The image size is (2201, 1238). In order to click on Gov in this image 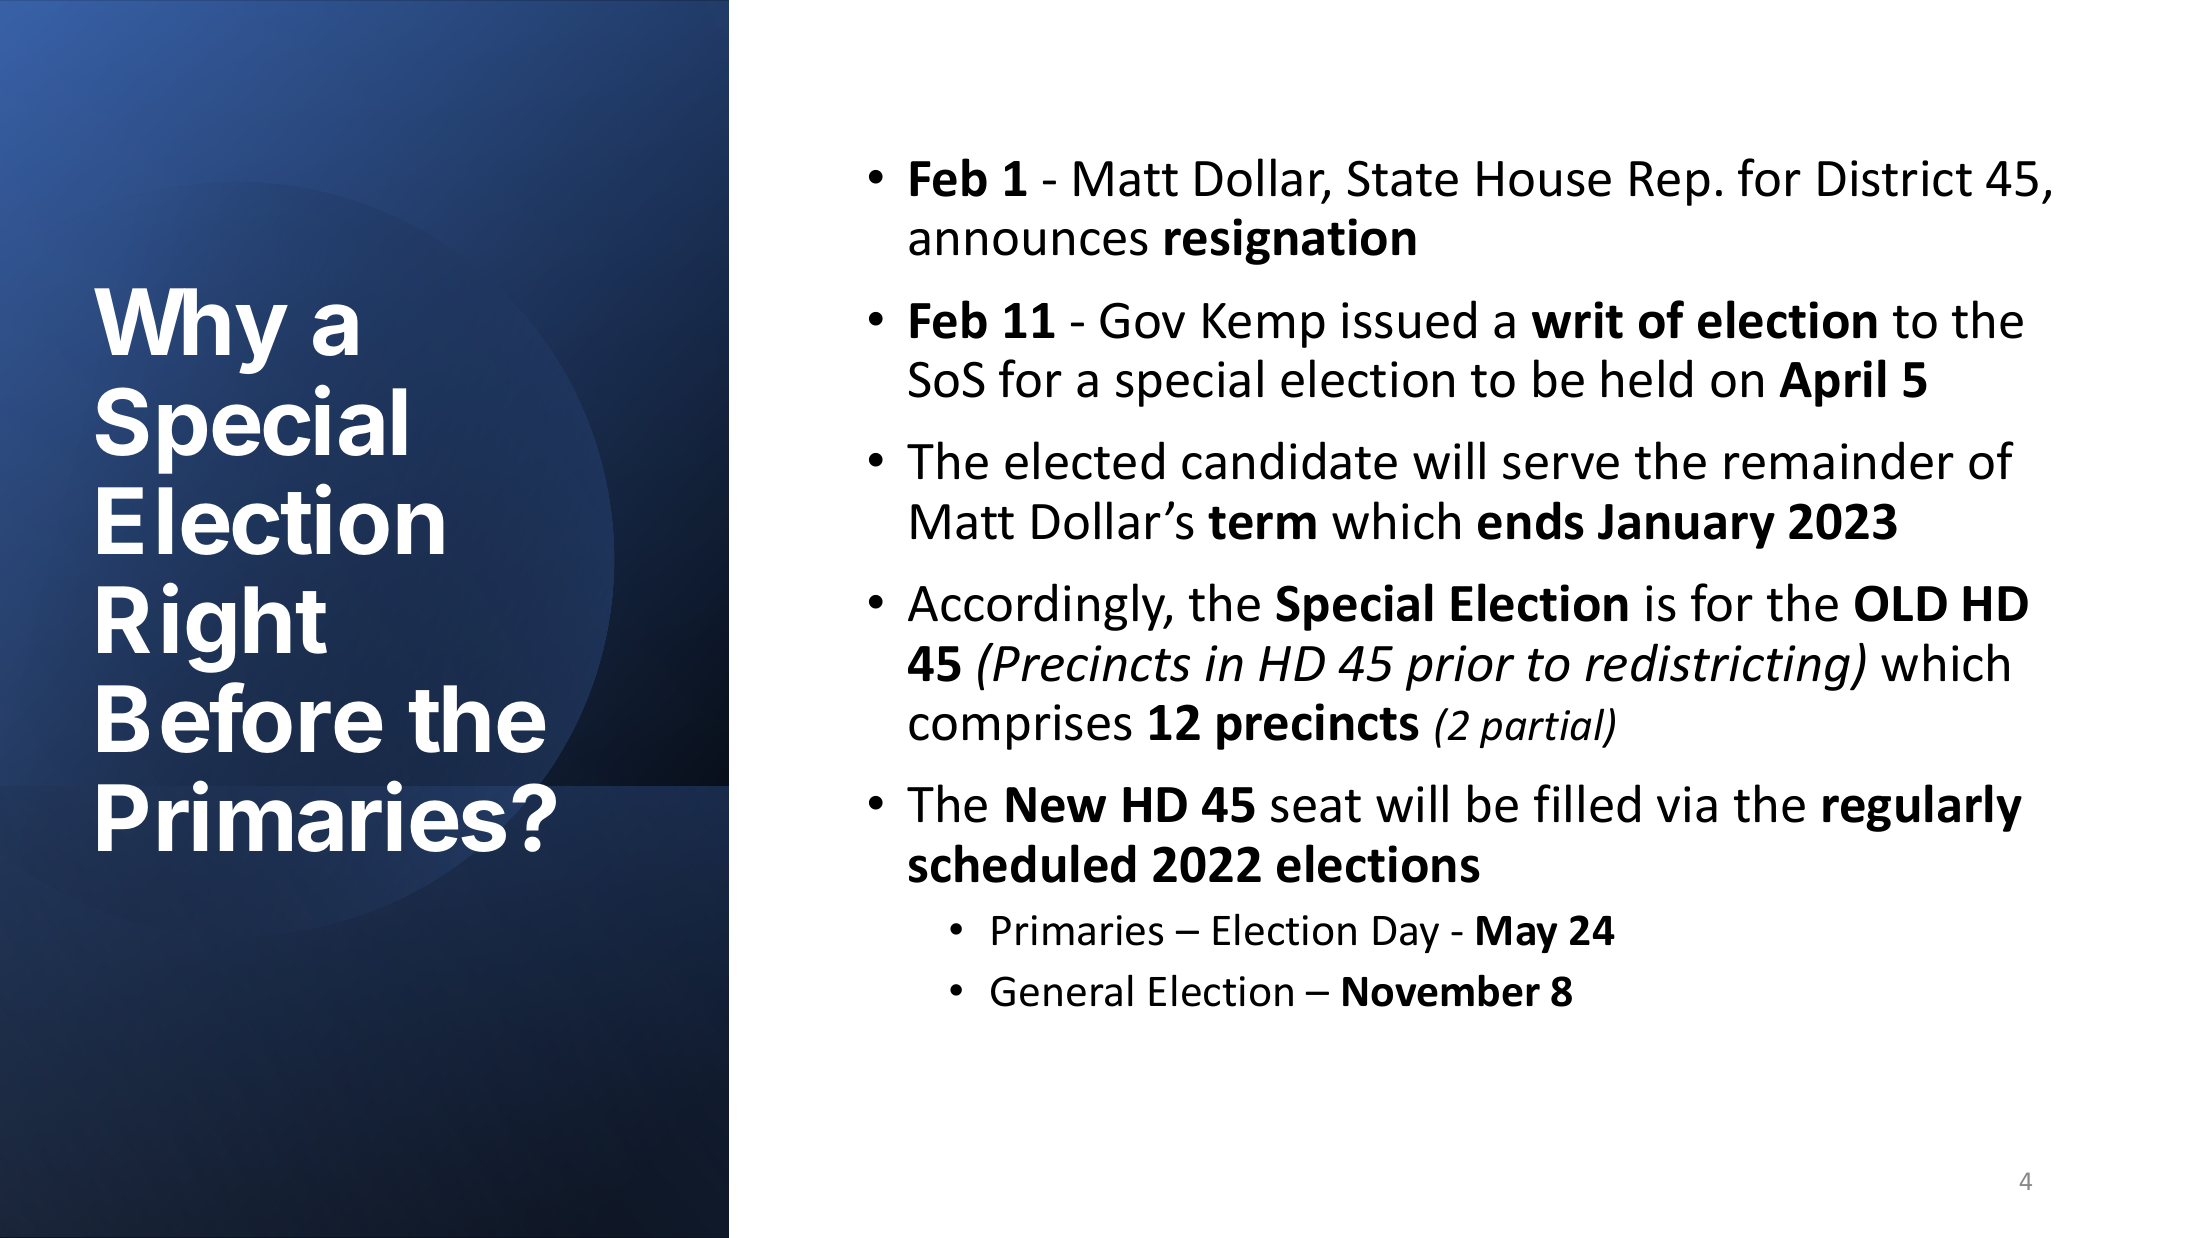, I will do `click(1142, 320)`.
